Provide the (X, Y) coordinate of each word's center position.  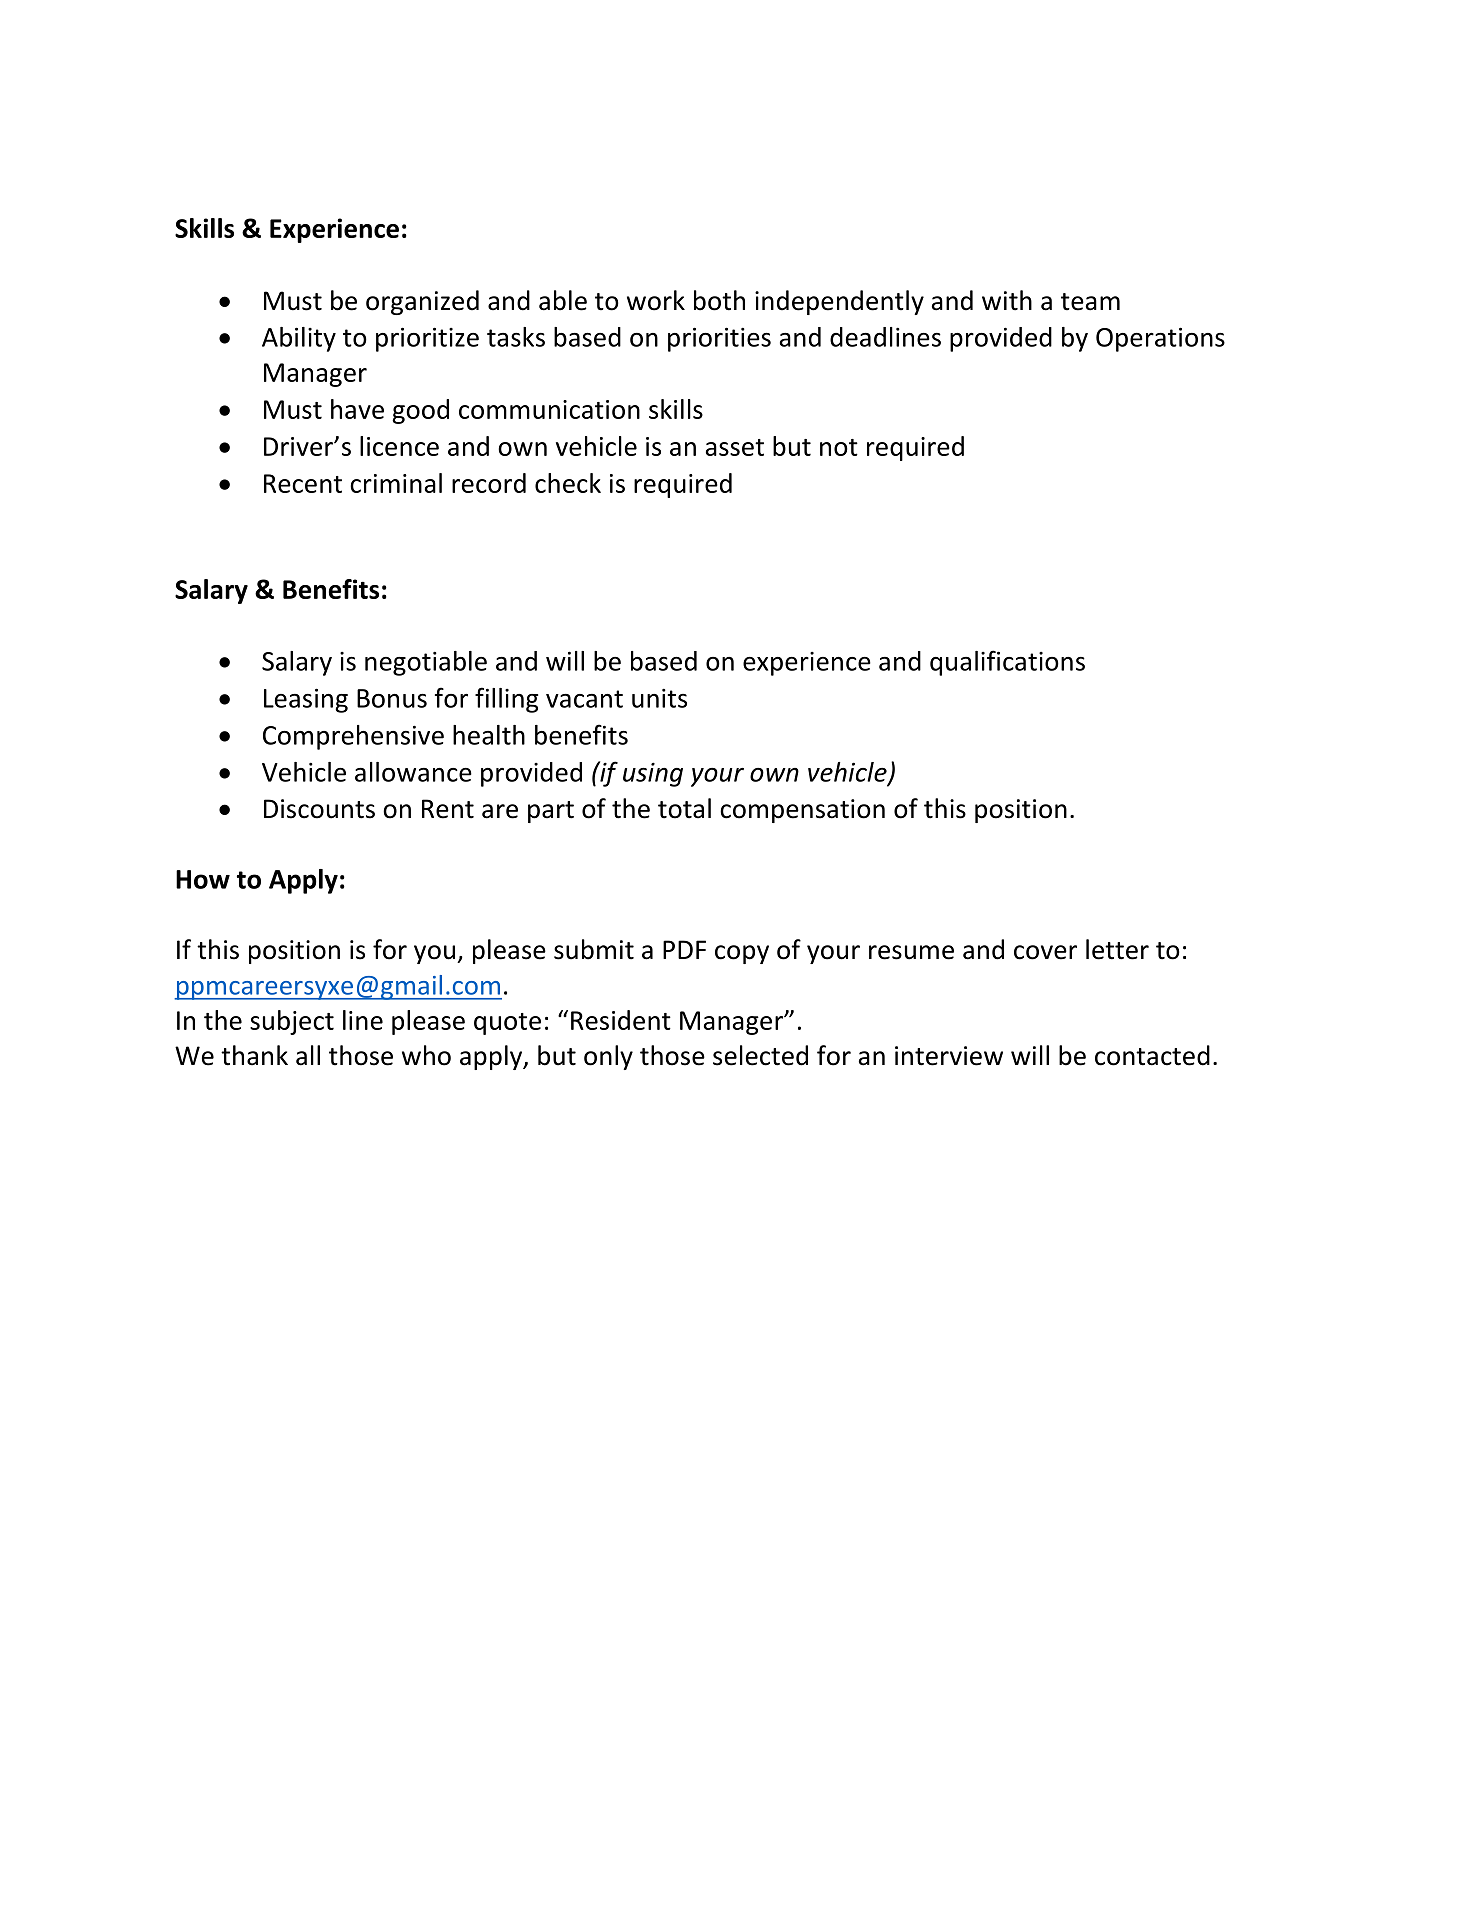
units (659, 698)
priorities (719, 339)
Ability (299, 339)
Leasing (306, 700)
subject (292, 1022)
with (1007, 300)
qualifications (1007, 663)
